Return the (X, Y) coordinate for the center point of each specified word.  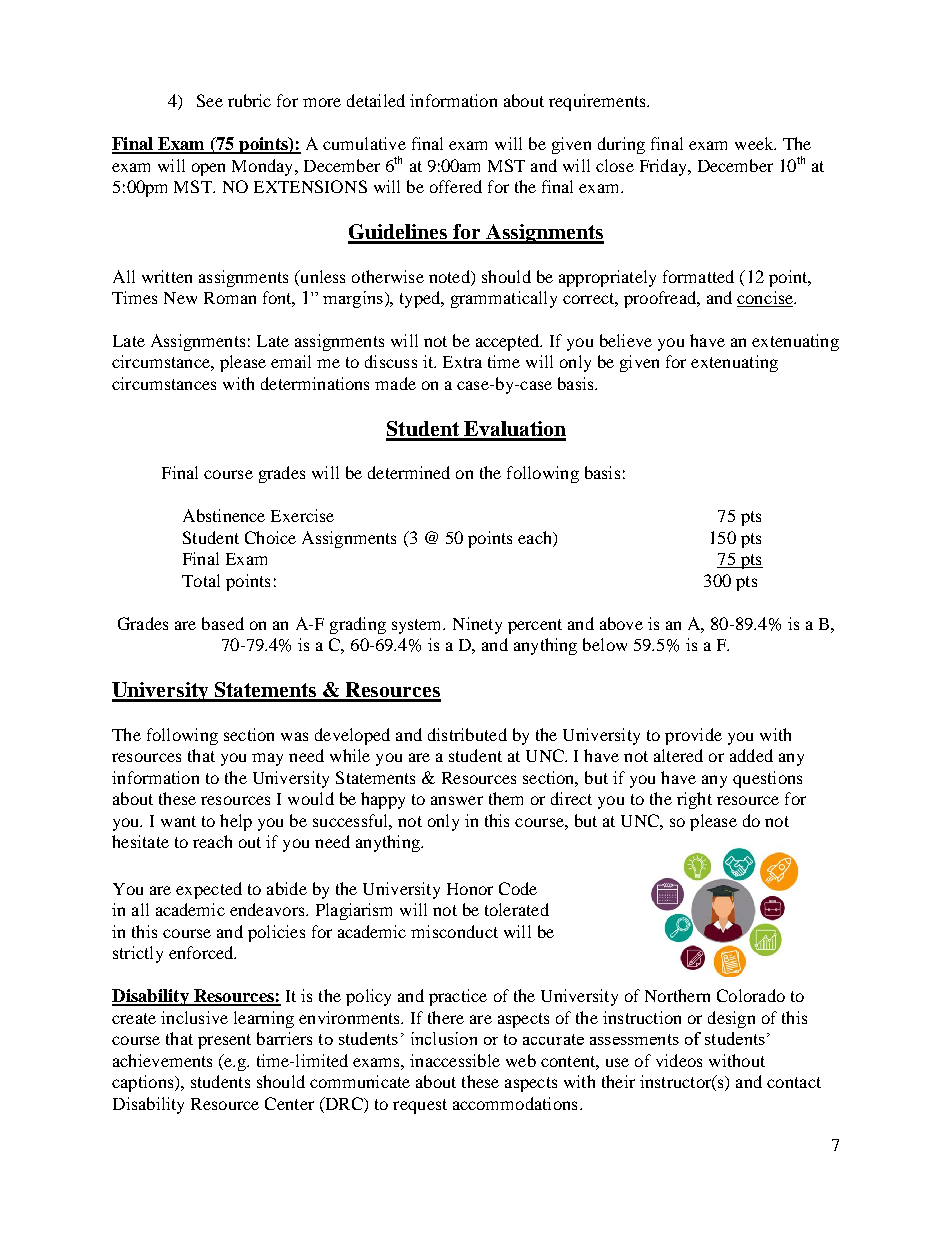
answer (457, 800)
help (236, 822)
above (621, 623)
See (210, 100)
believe (626, 340)
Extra (462, 362)
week (755, 143)
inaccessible (455, 1060)
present (224, 1041)
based (223, 623)
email (291, 361)
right (694, 800)
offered (456, 186)
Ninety (477, 625)
